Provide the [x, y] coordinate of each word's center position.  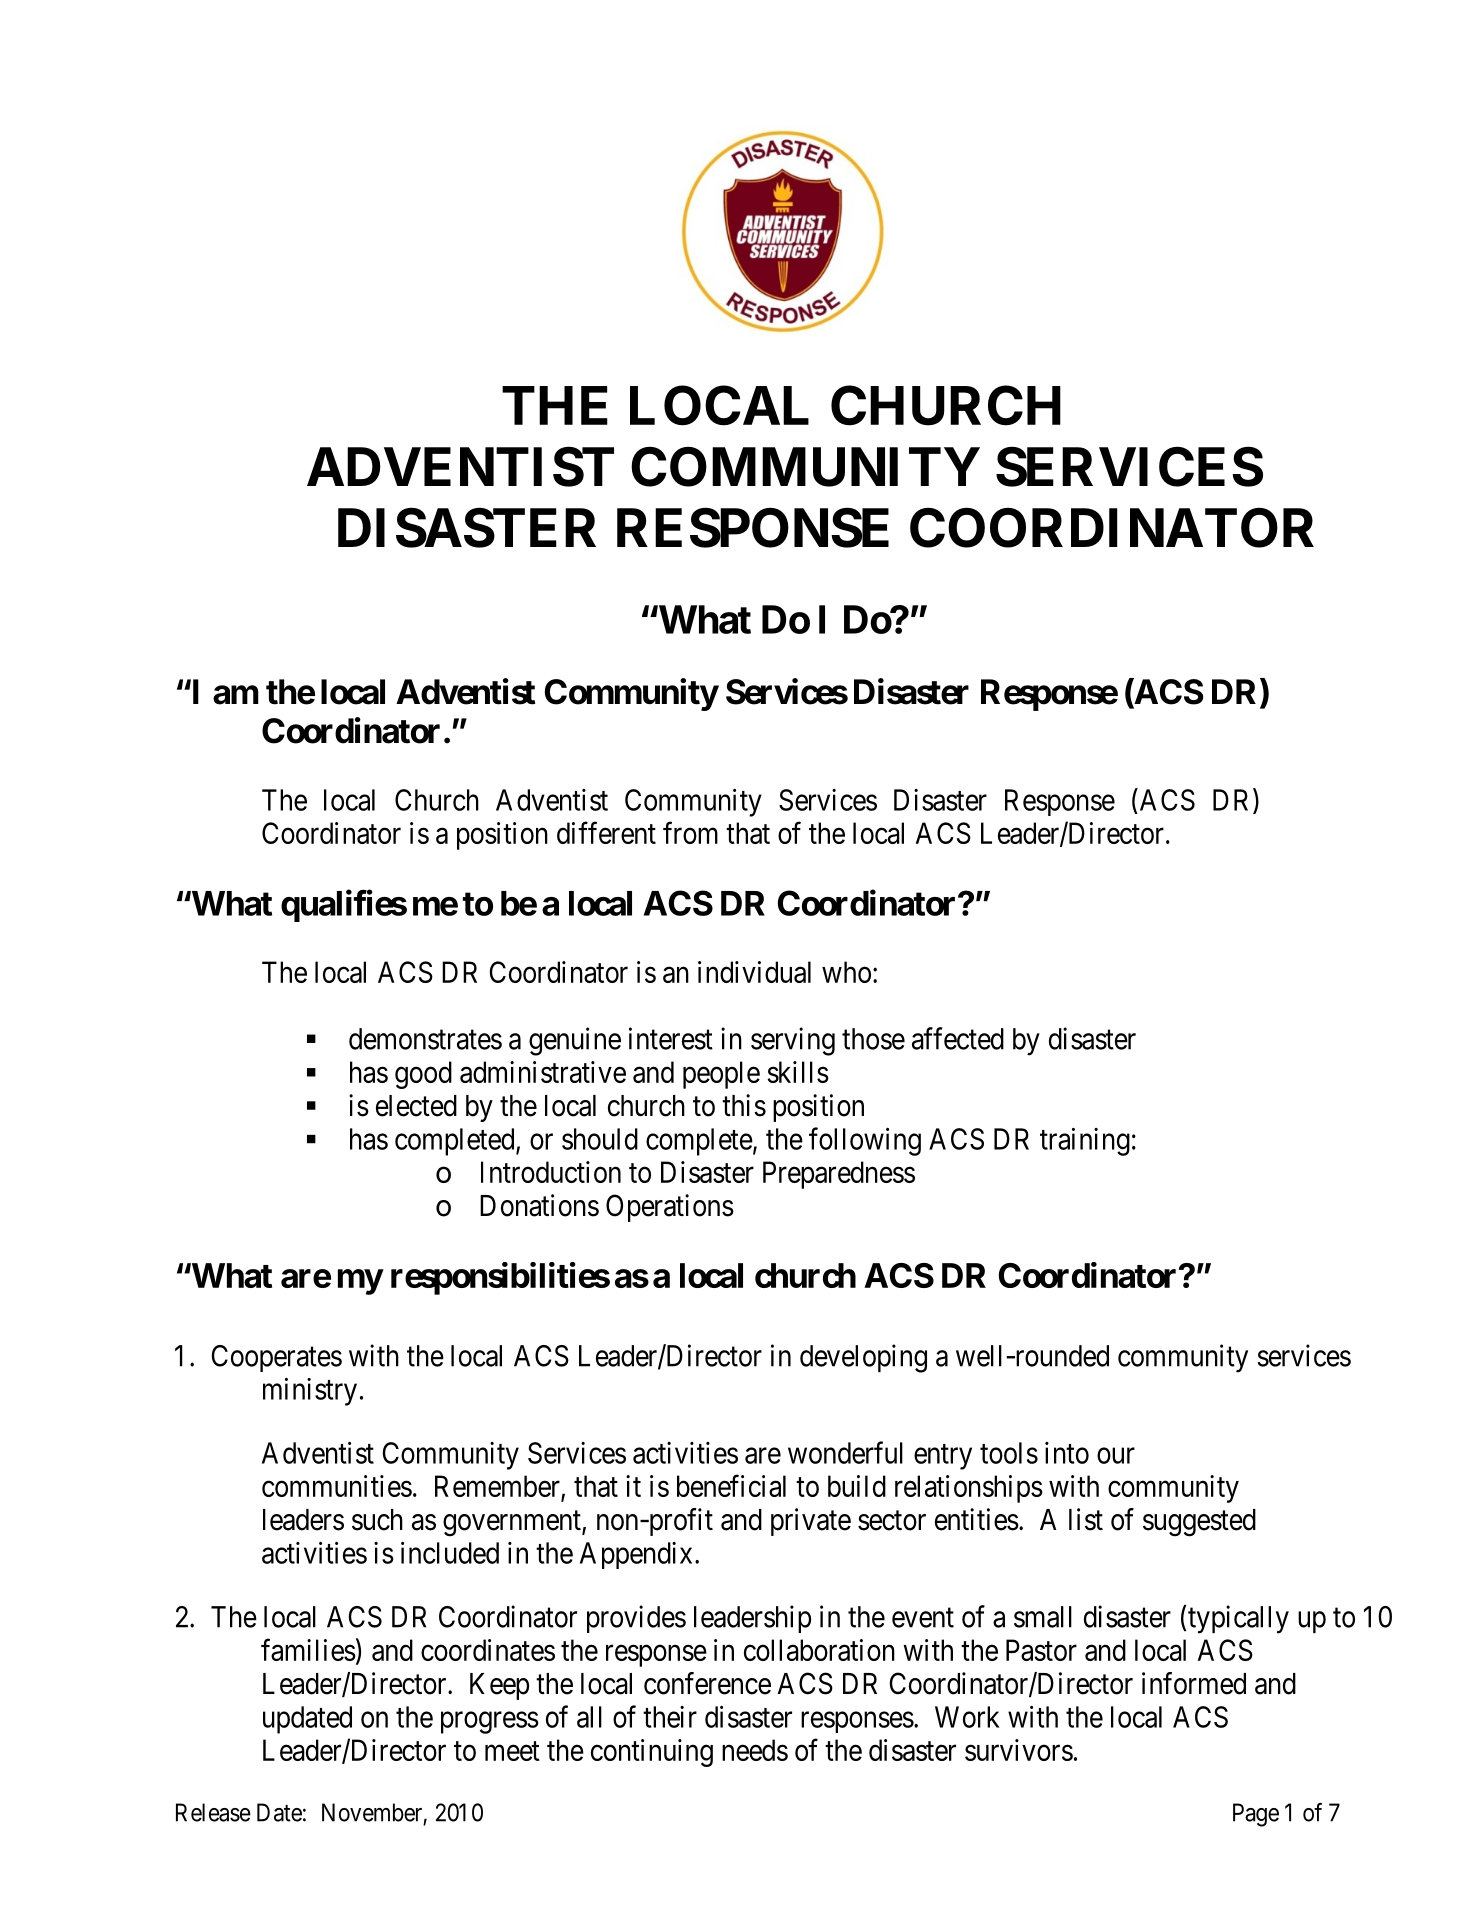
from [690, 832]
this [744, 1105]
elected [416, 1106]
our [1116, 1456]
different [606, 832]
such [377, 1520]
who [846, 972]
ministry [310, 1392]
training [1085, 1142]
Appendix [636, 1555]
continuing [652, 1753]
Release [213, 1812]
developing [863, 1358]
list [1086, 1519]
